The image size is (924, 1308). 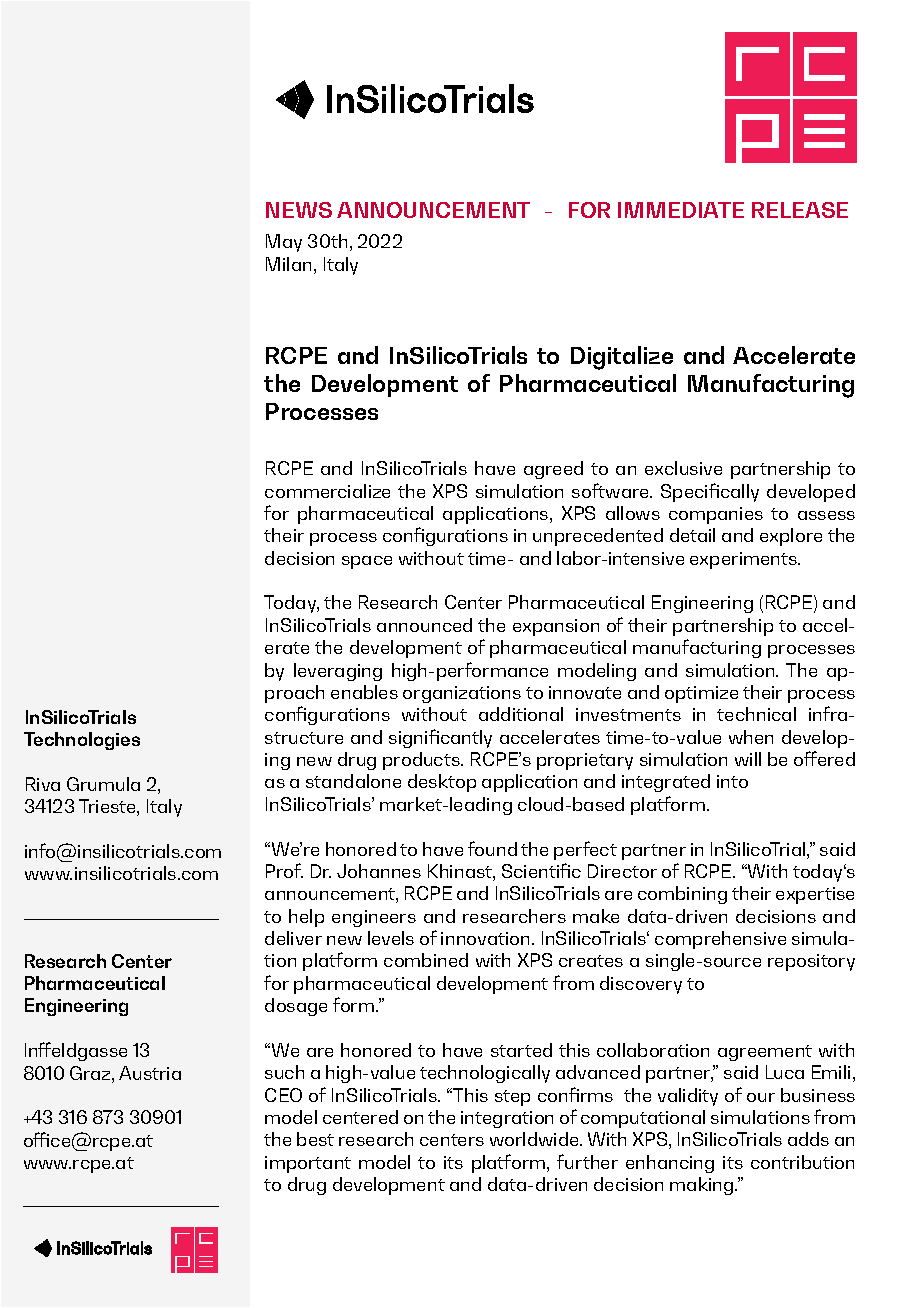 I want to click on significantly, so click(x=440, y=738).
